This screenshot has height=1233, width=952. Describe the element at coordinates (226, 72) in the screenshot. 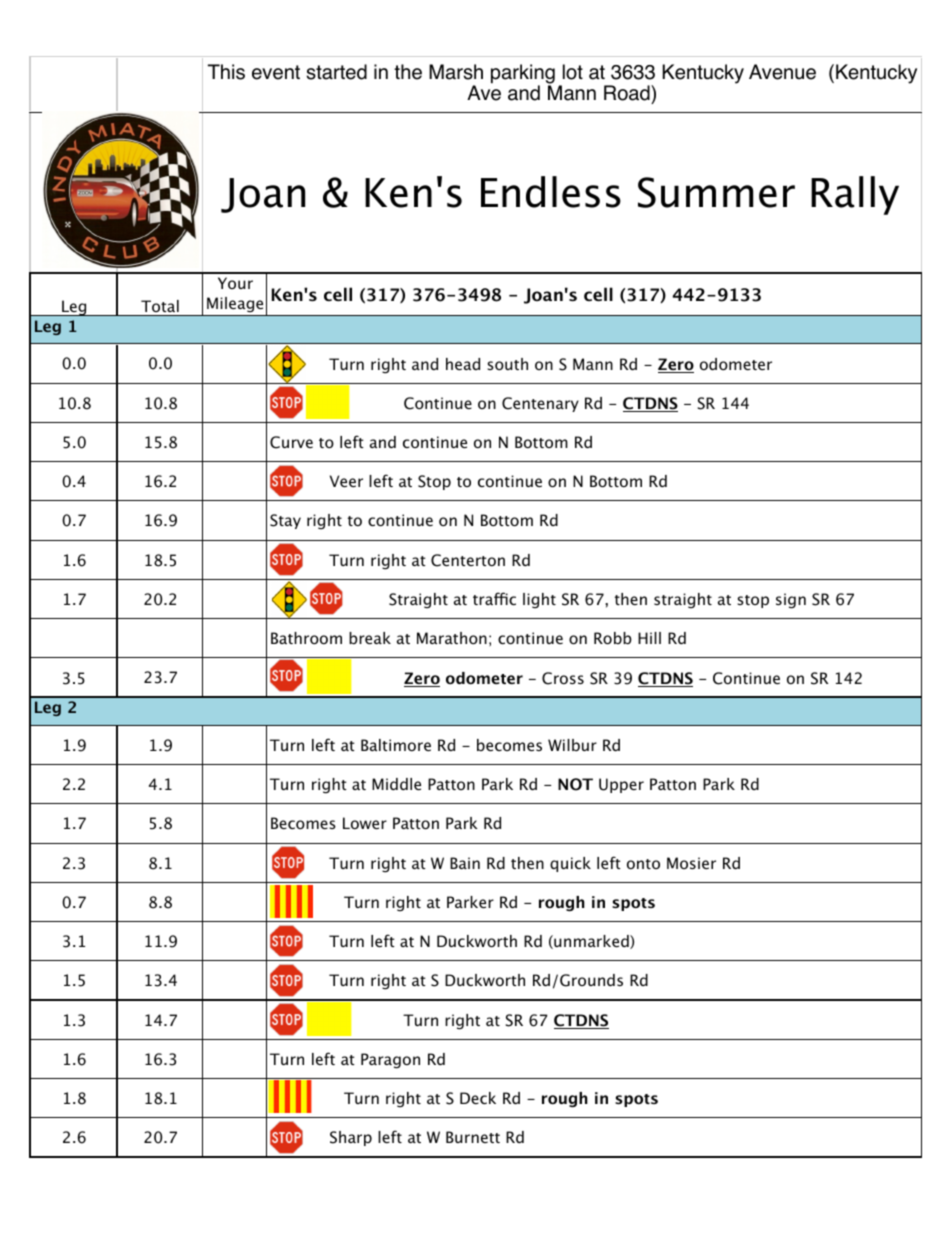

I see `This` at that location.
